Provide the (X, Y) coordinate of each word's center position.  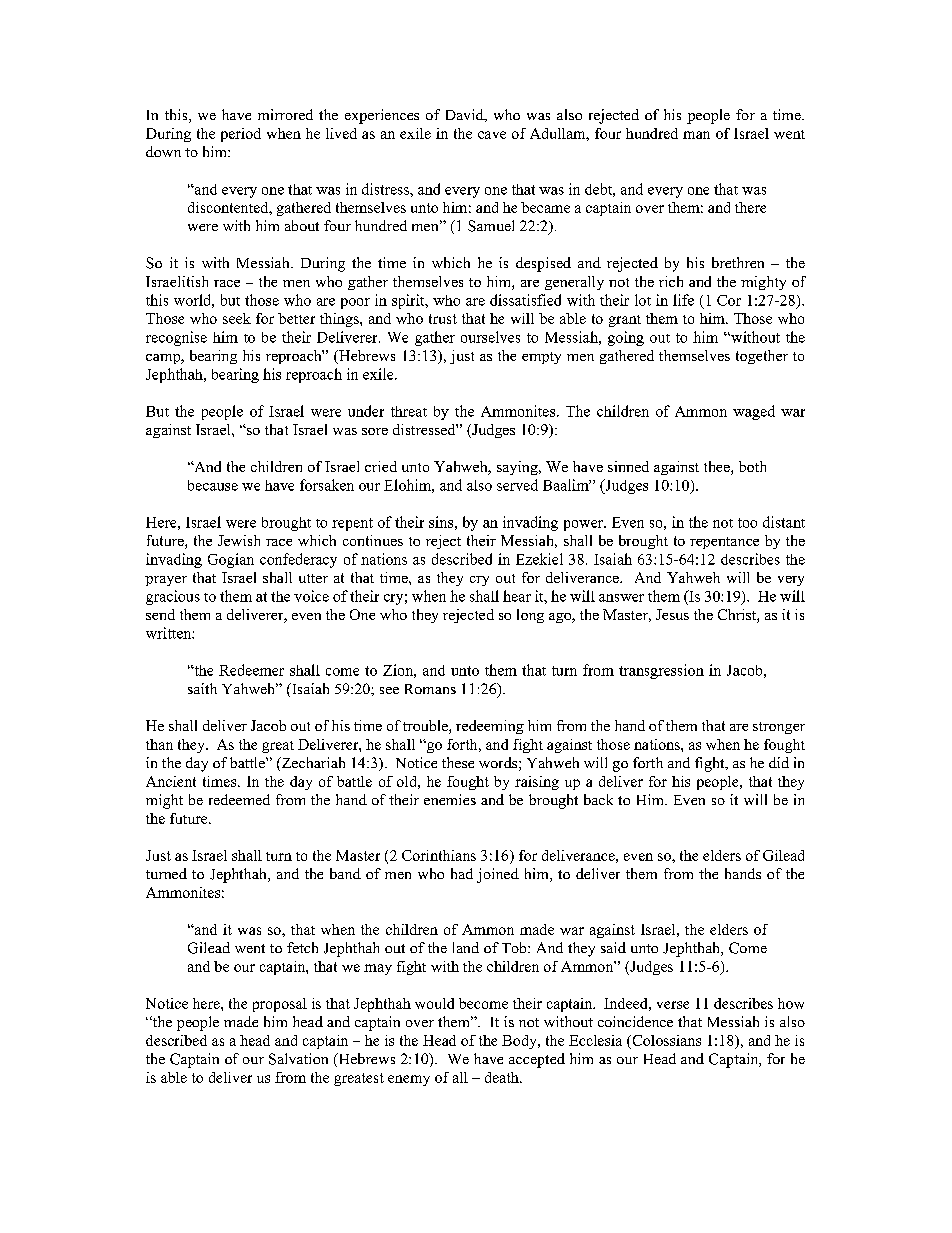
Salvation (298, 1059)
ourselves (490, 337)
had (462, 873)
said (613, 947)
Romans (430, 689)
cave (492, 135)
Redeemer (251, 670)
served (517, 485)
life (683, 300)
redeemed (239, 799)
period (241, 135)
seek (237, 318)
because (213, 485)
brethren (738, 262)
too (747, 523)
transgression (661, 671)
